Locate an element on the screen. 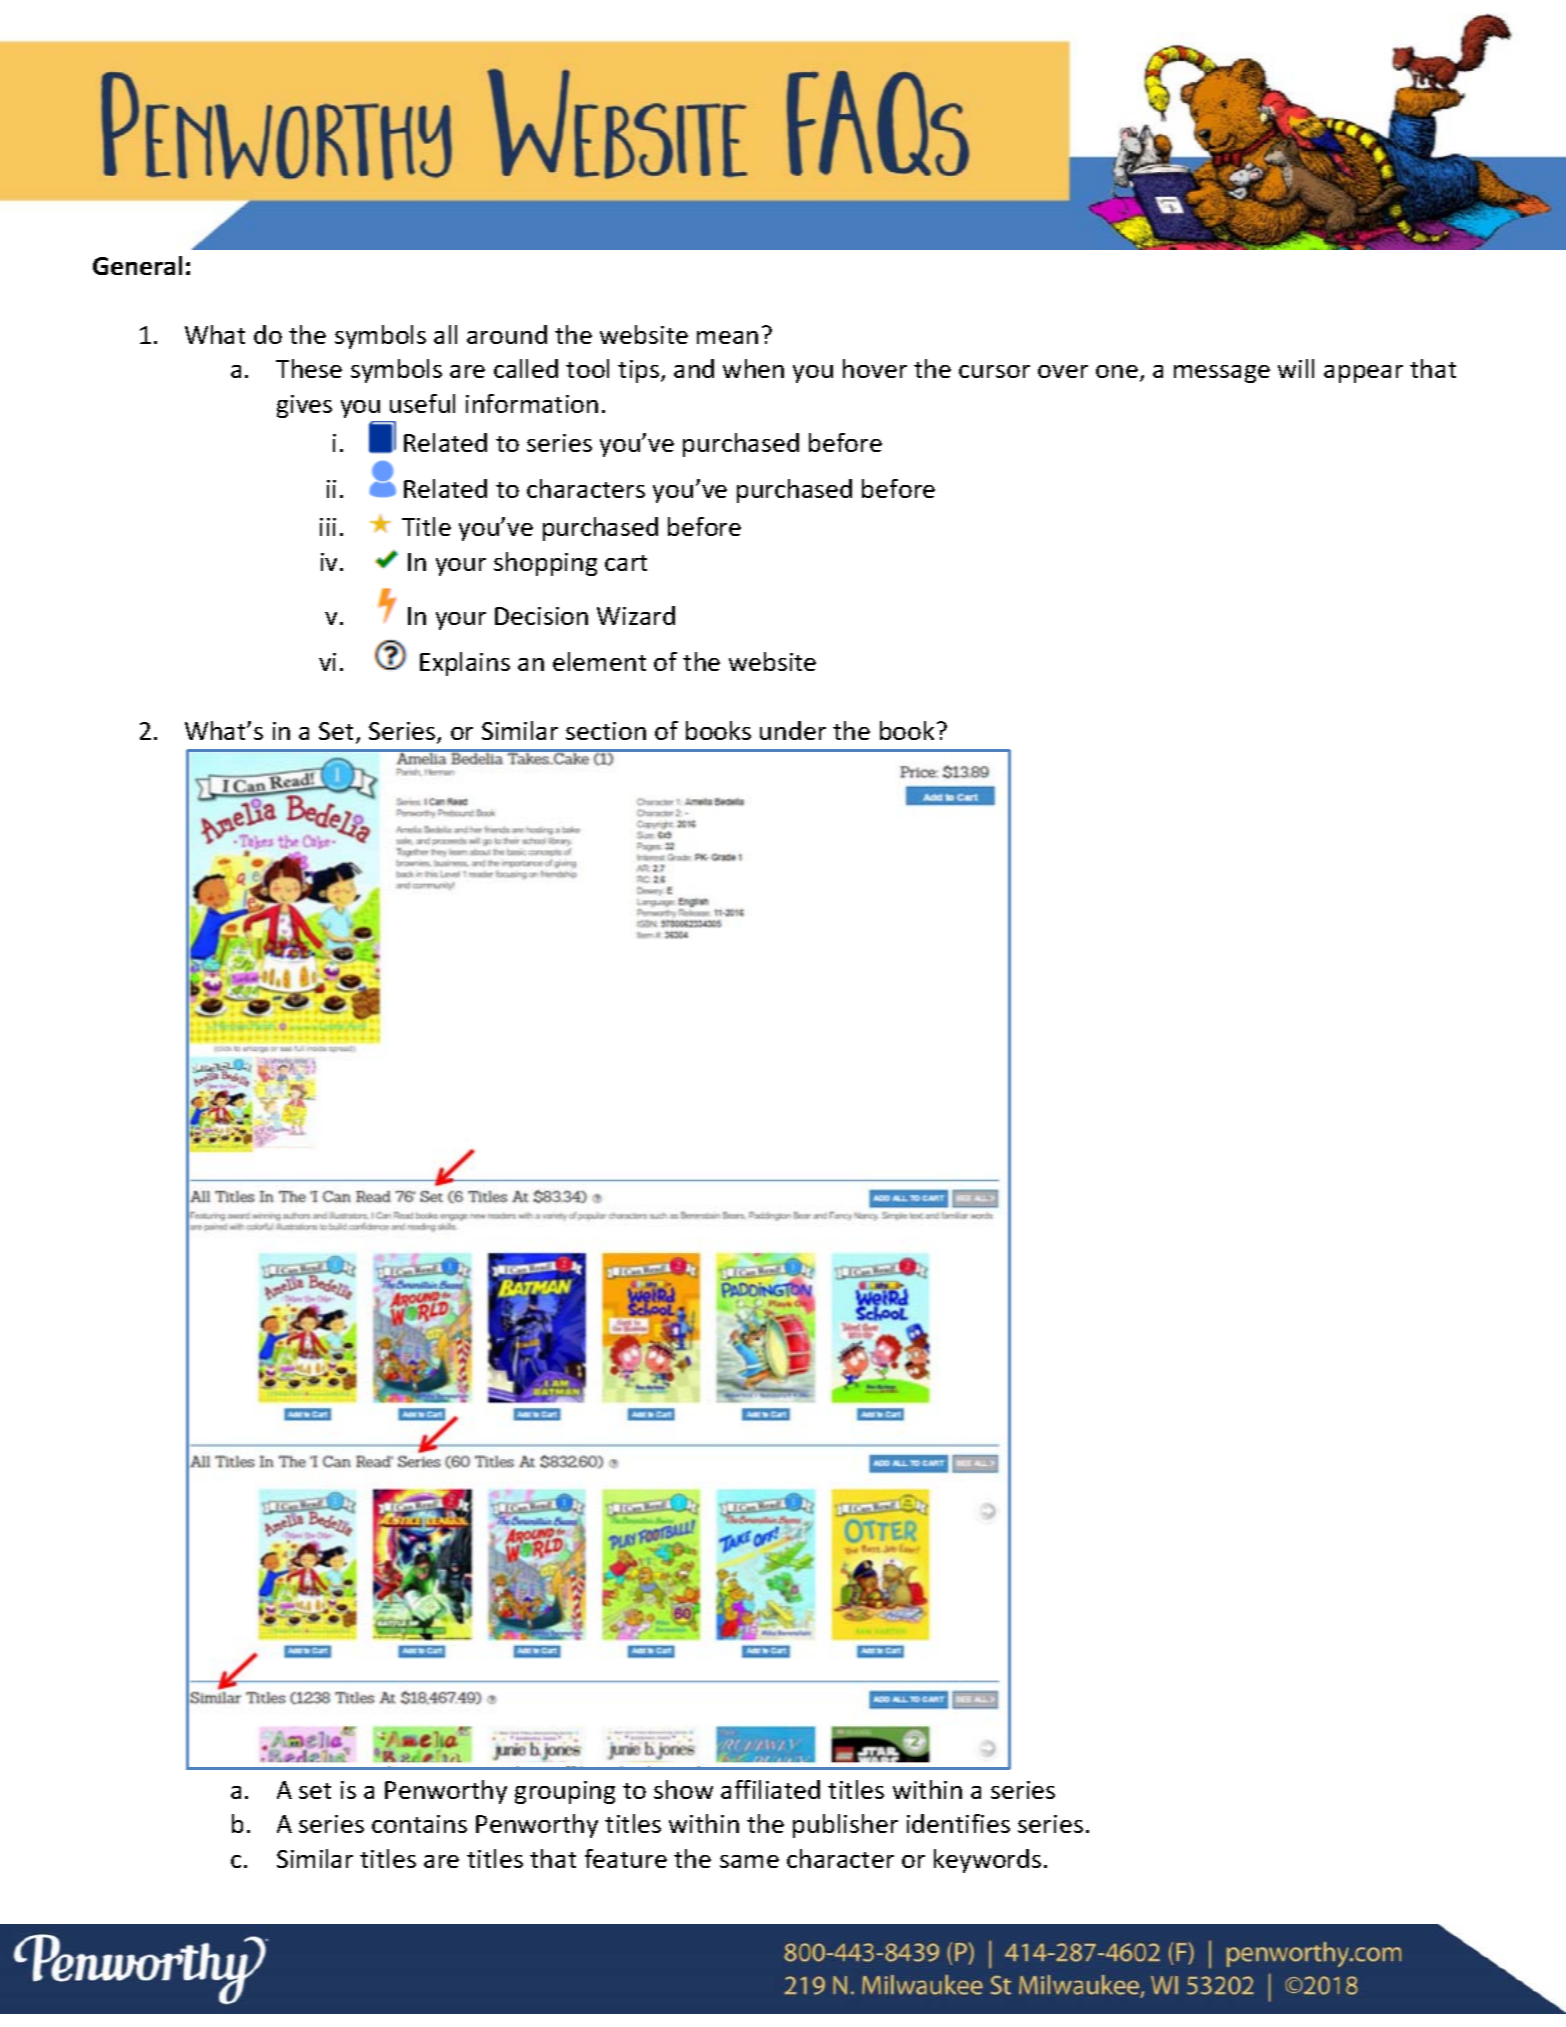  under is located at coordinates (793, 730).
